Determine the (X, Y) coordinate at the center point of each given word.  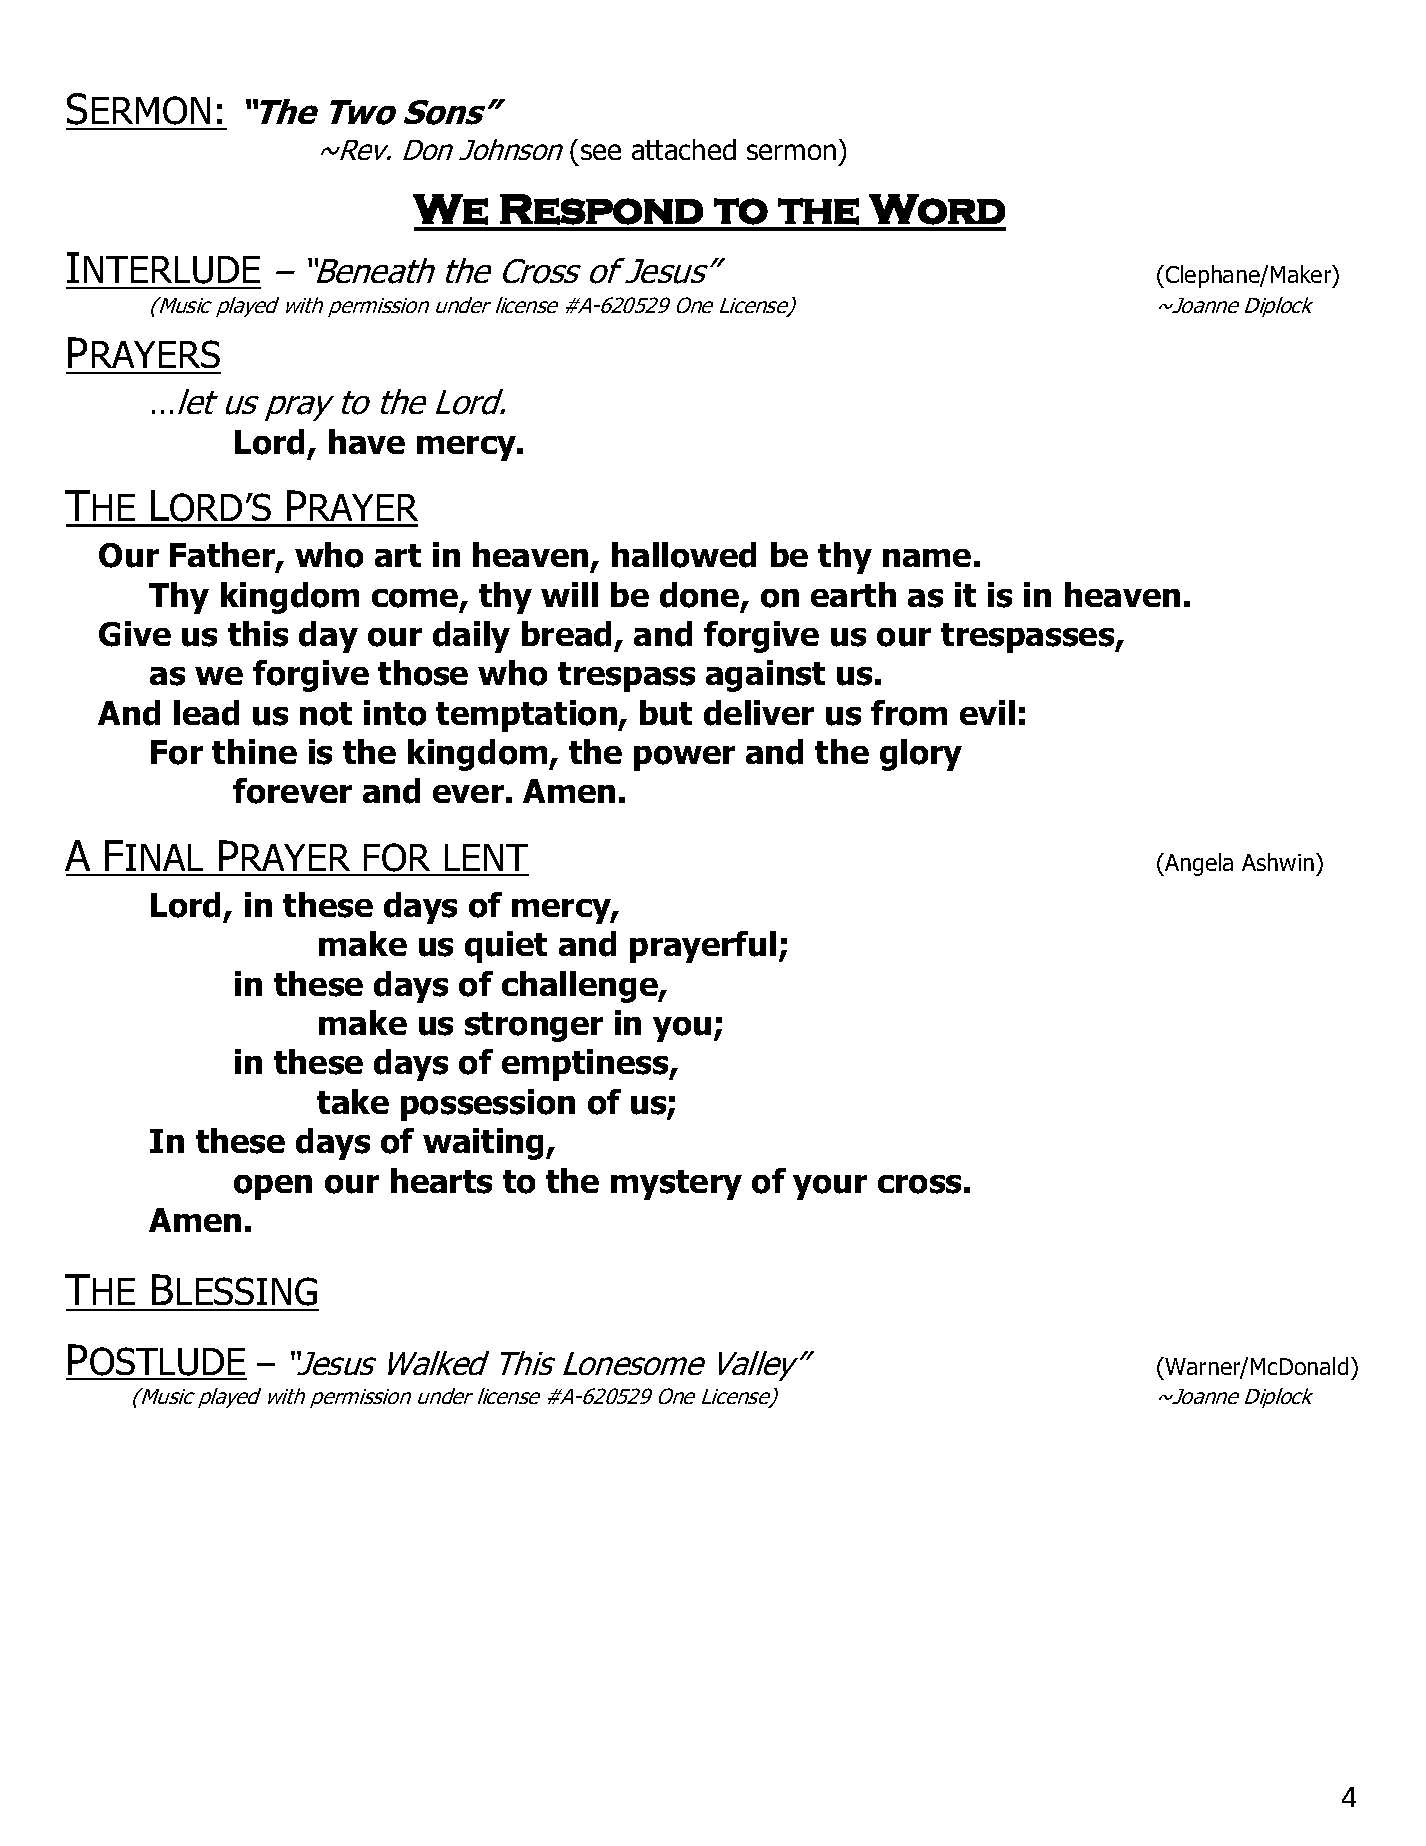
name (927, 558)
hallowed (684, 555)
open (273, 1187)
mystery (676, 1185)
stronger (534, 1027)
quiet (506, 947)
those (423, 673)
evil (987, 712)
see (601, 152)
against (765, 676)
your (830, 1187)
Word (937, 209)
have (367, 441)
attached (684, 149)
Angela (1198, 864)
